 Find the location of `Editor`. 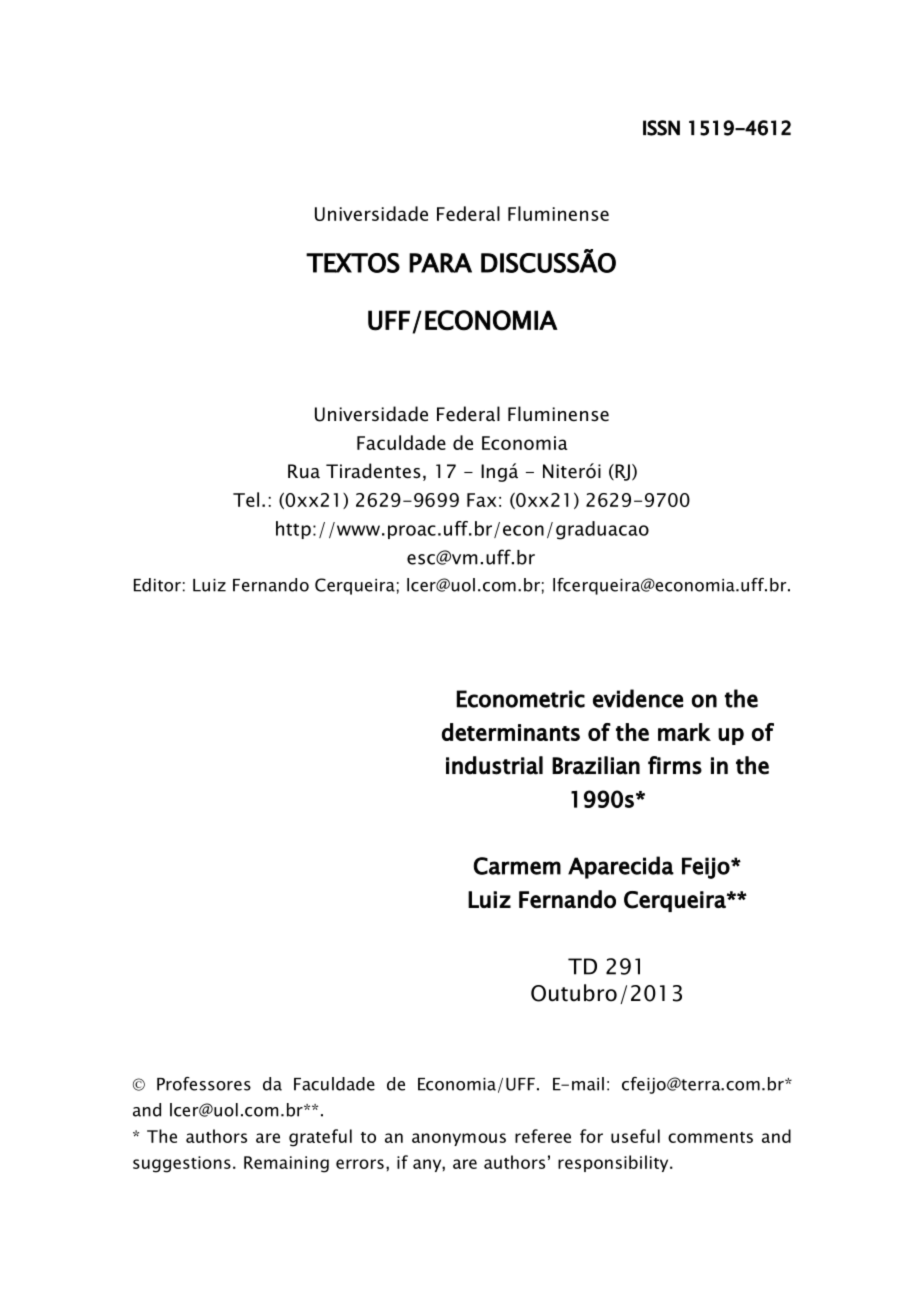

Editor is located at coordinates (157, 585).
